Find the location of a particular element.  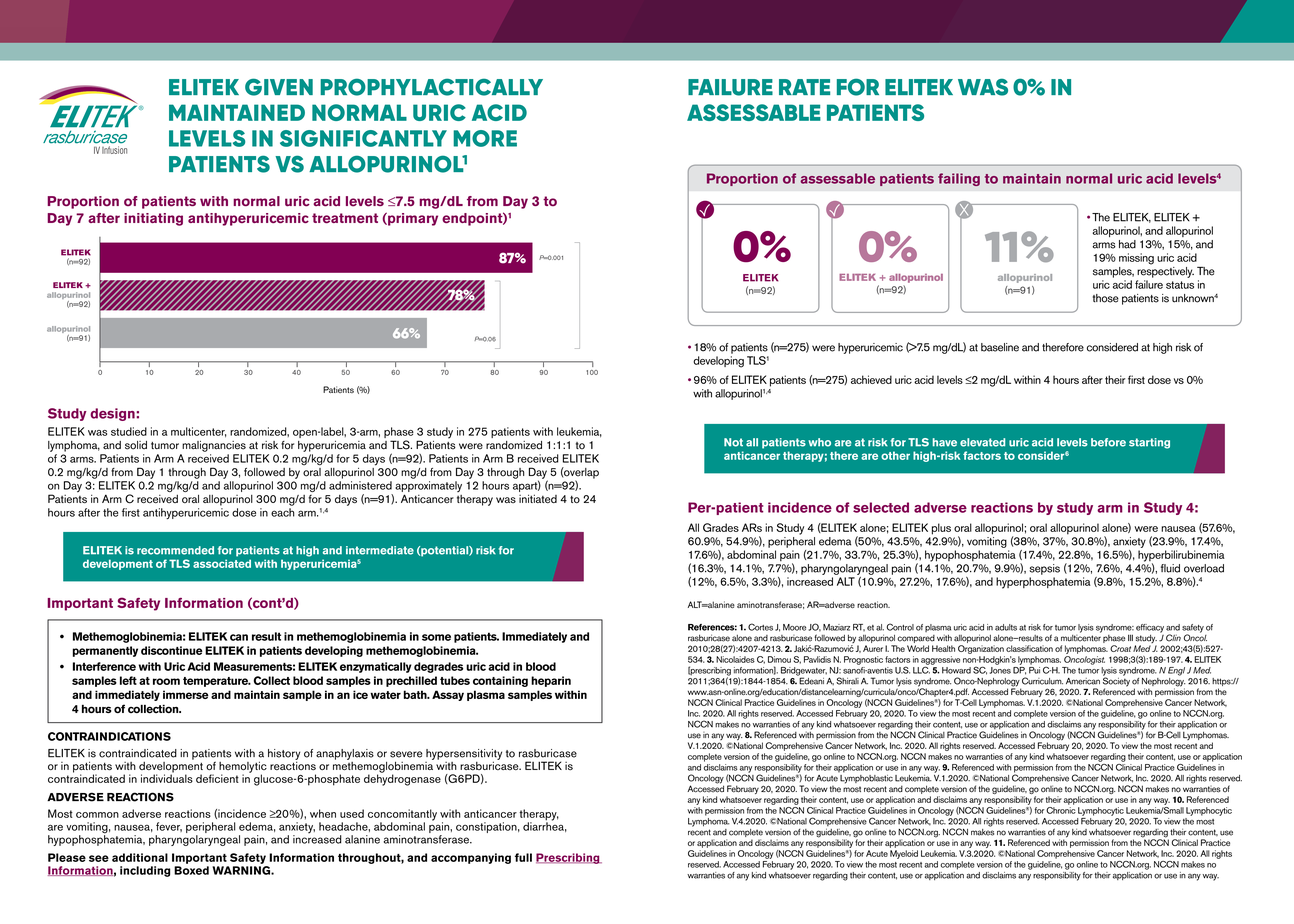

full is located at coordinates (523, 857).
